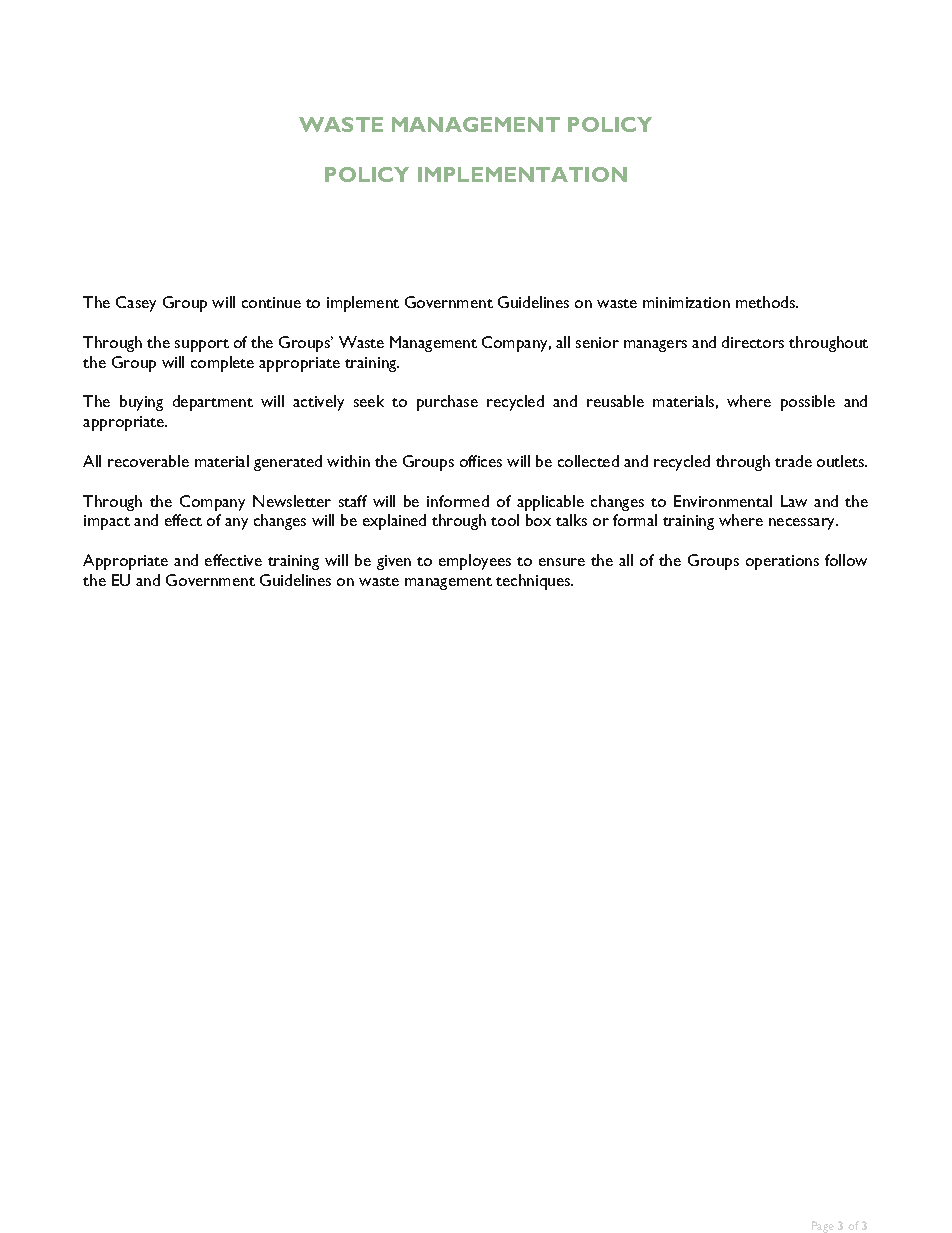 This screenshot has width=952, height=1233. Describe the element at coordinates (534, 582) in the screenshot. I see `techniques` at that location.
